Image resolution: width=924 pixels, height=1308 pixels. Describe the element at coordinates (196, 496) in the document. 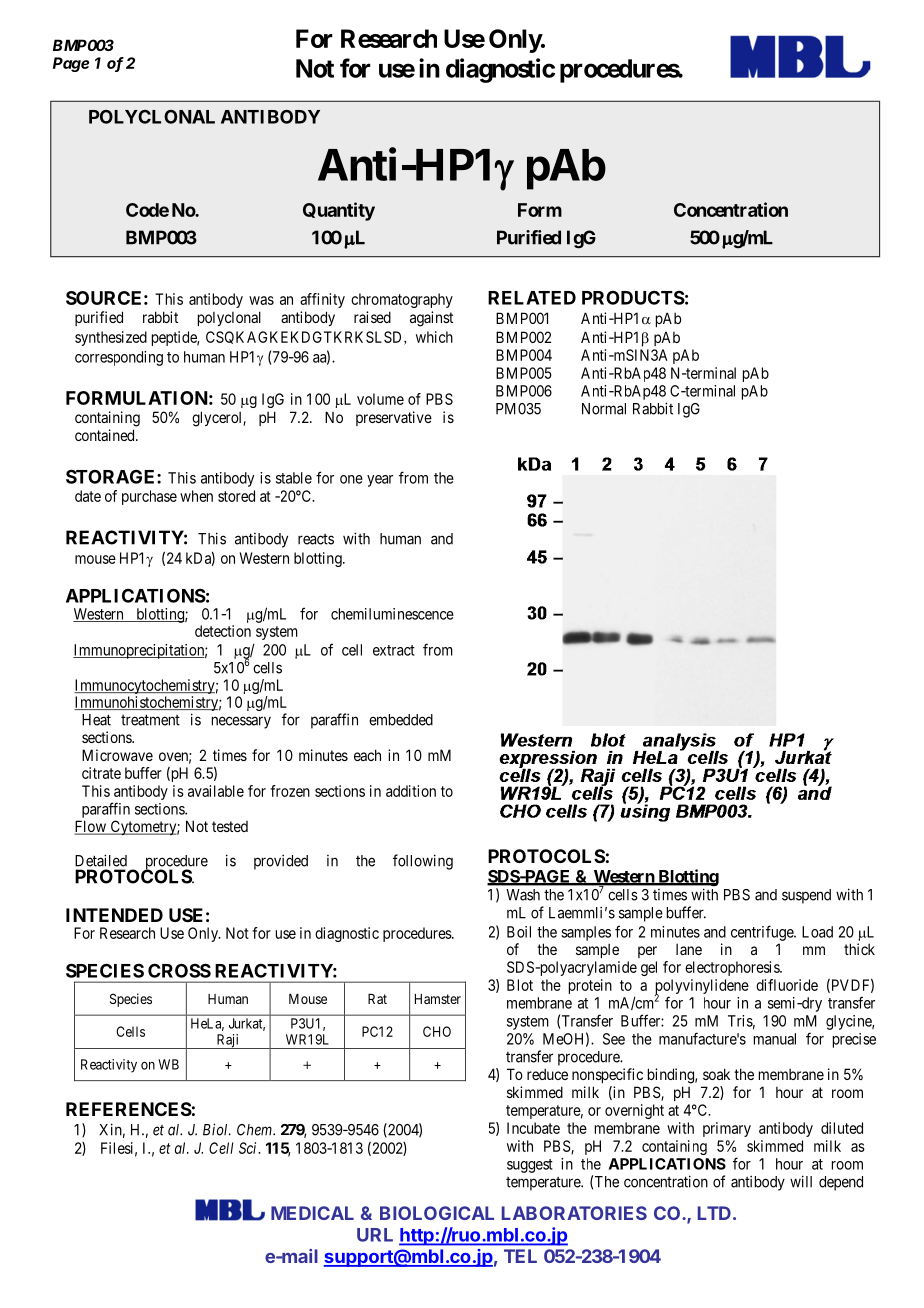

I see `when` at that location.
